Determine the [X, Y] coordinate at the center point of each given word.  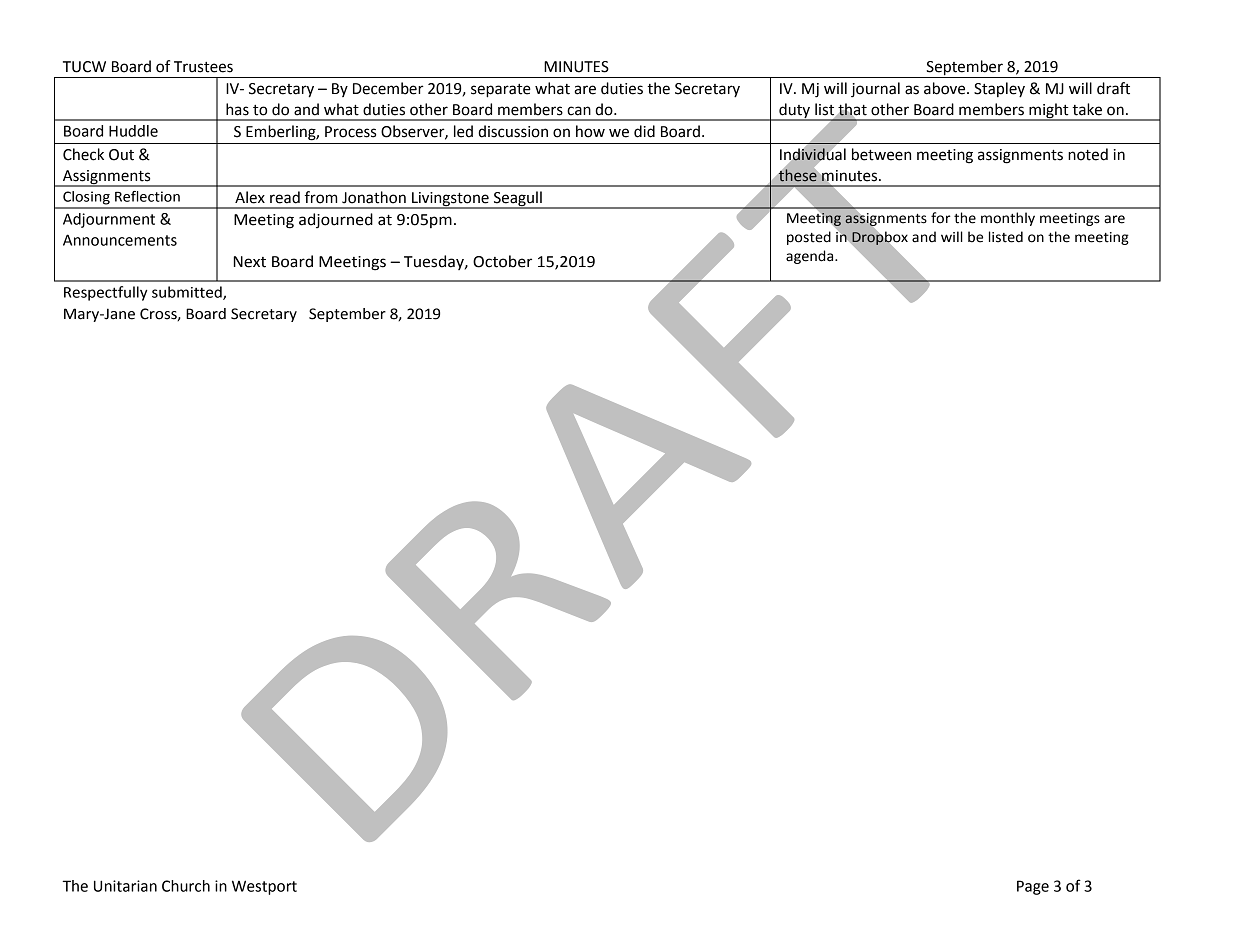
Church [186, 886]
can [579, 111]
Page [1033, 887]
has [237, 109]
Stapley [999, 89]
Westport [264, 887]
